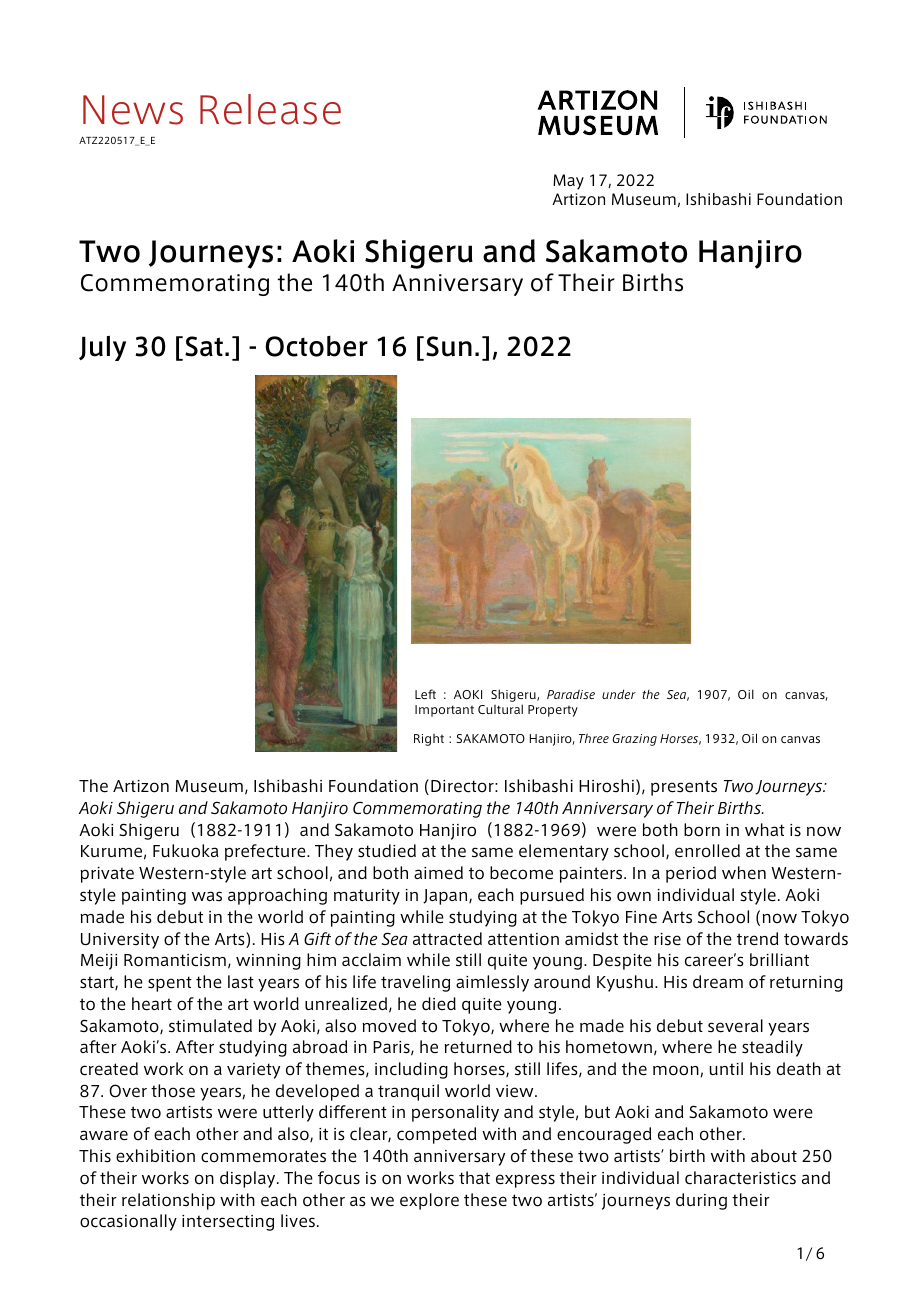 The height and width of the screenshot is (1308, 924). What do you see at coordinates (168, 1201) in the screenshot?
I see `relationship` at bounding box center [168, 1201].
